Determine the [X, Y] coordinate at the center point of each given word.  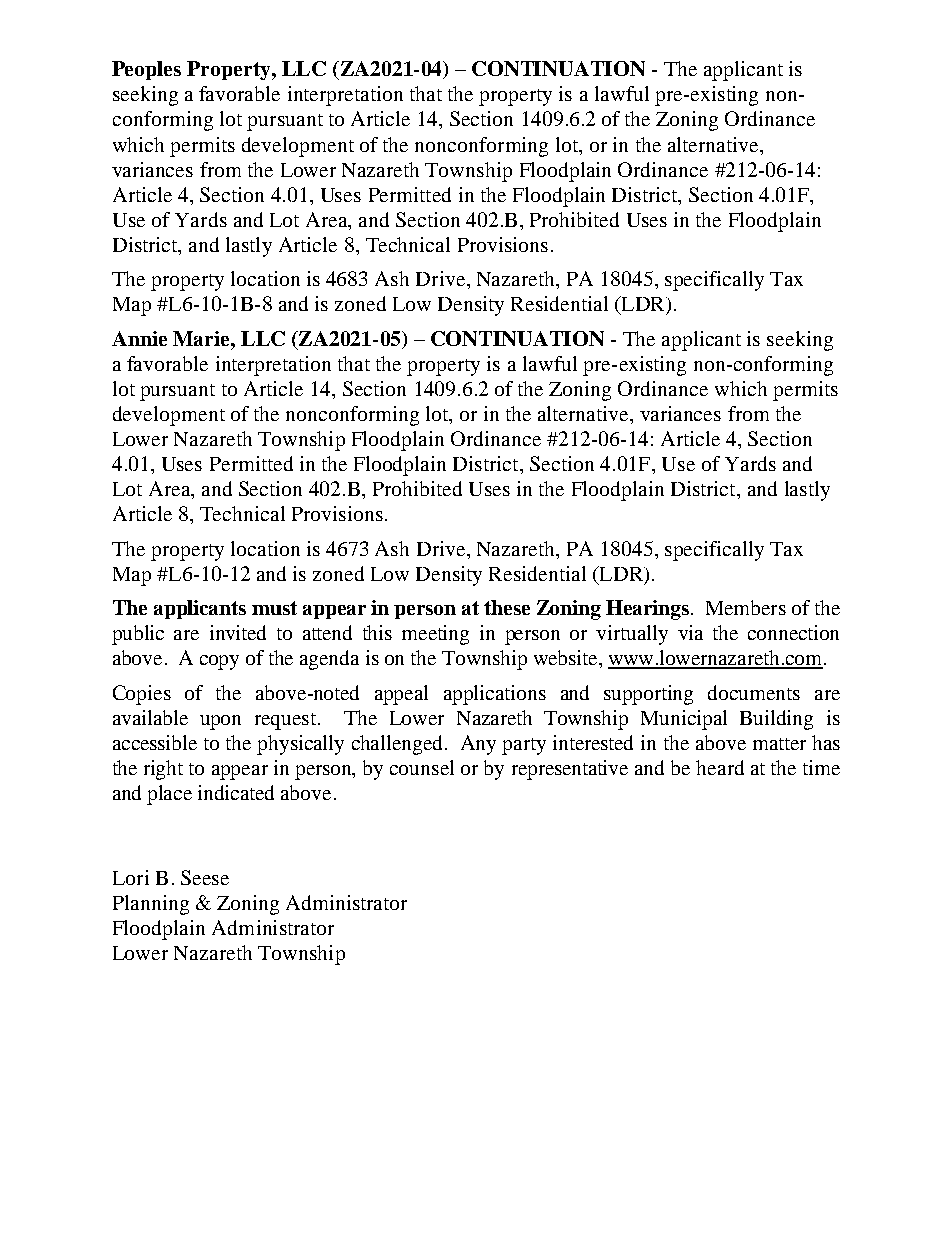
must [274, 608]
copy [219, 662]
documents [754, 692]
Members [746, 607]
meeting [435, 635]
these [507, 607]
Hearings [647, 610]
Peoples [146, 70]
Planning [151, 905]
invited [238, 632]
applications [495, 695]
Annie [139, 338]
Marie [202, 338]
